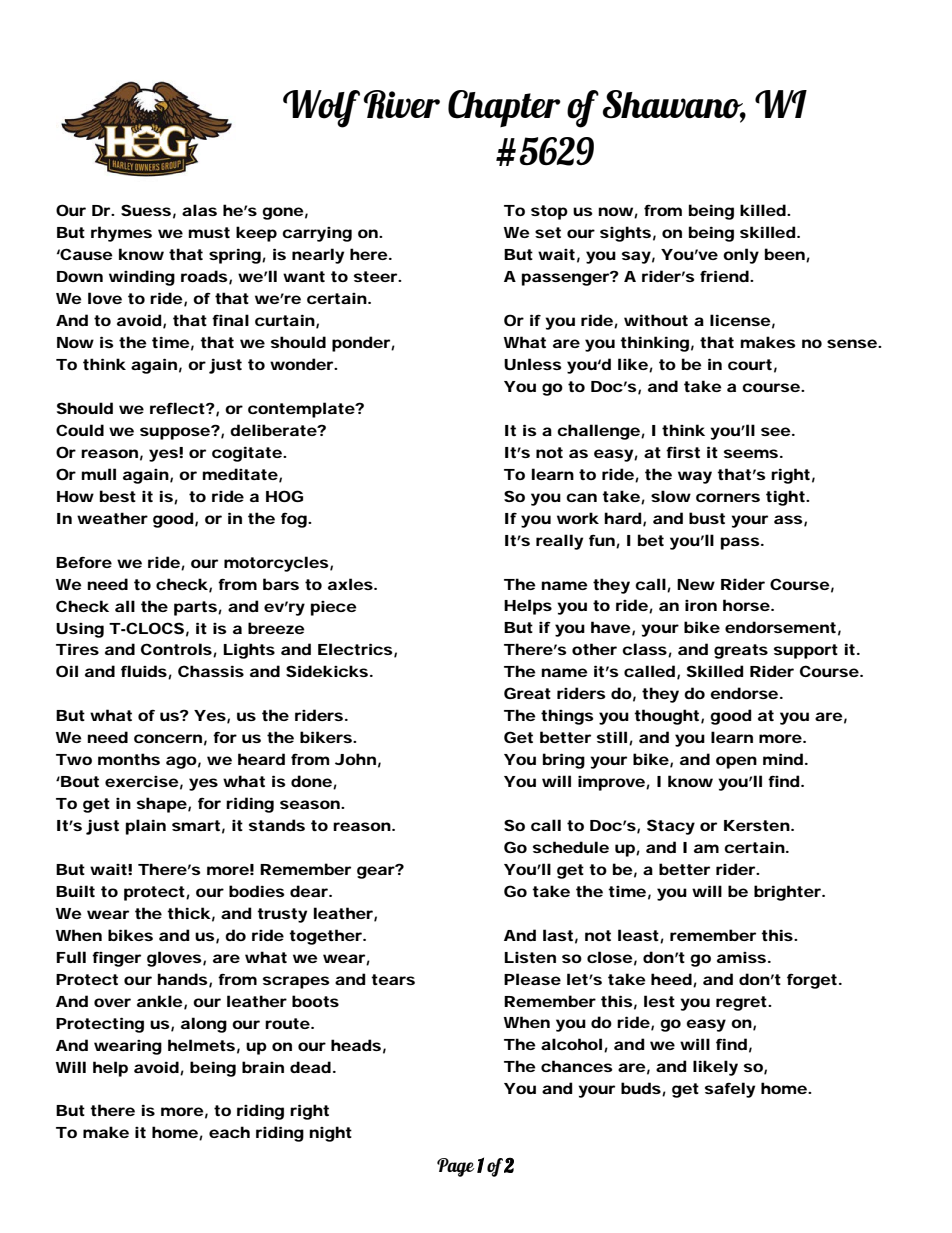  What do you see at coordinates (741, 256) in the image?
I see `only` at bounding box center [741, 256].
